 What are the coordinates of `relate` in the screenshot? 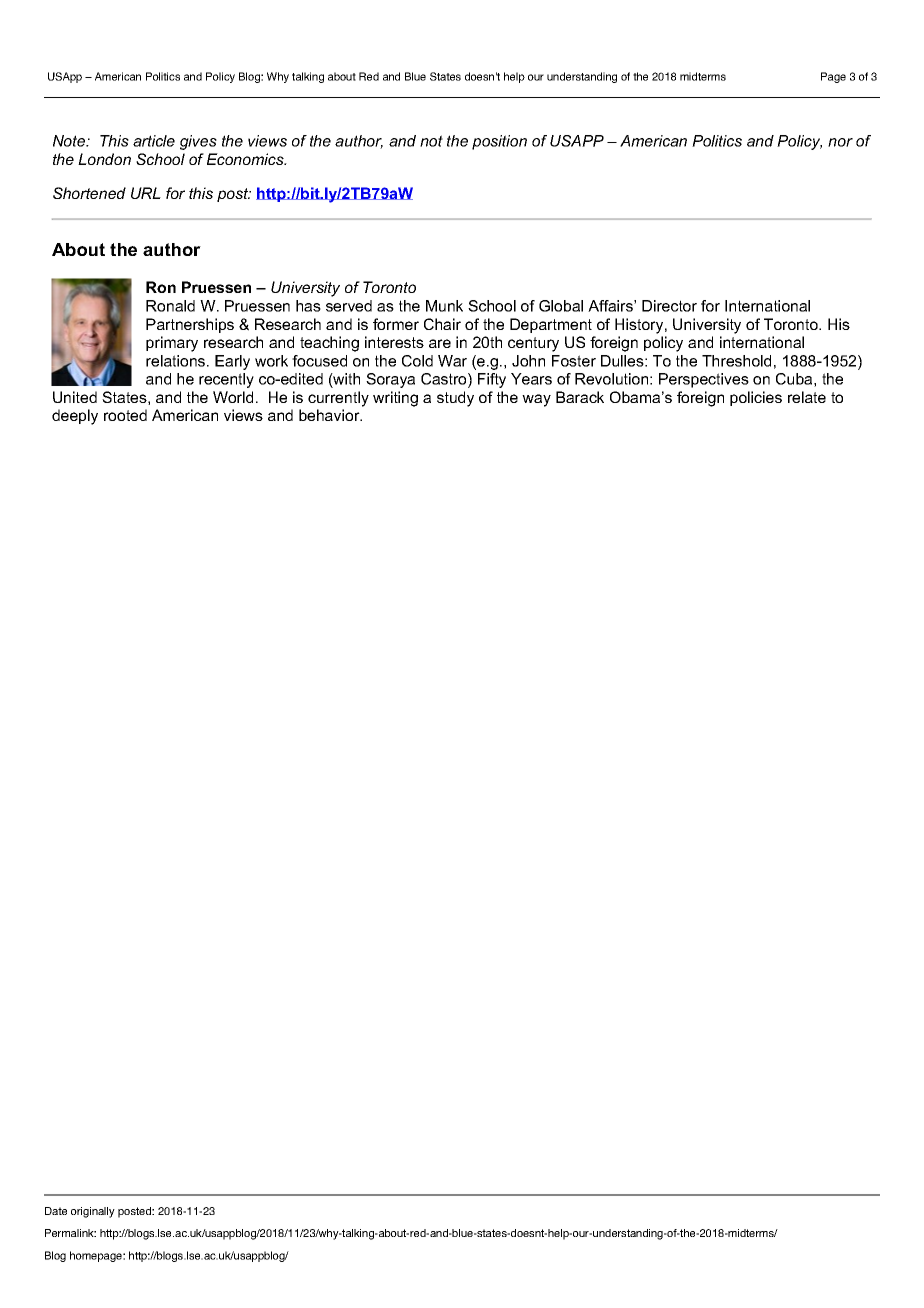 It's located at (807, 397).
